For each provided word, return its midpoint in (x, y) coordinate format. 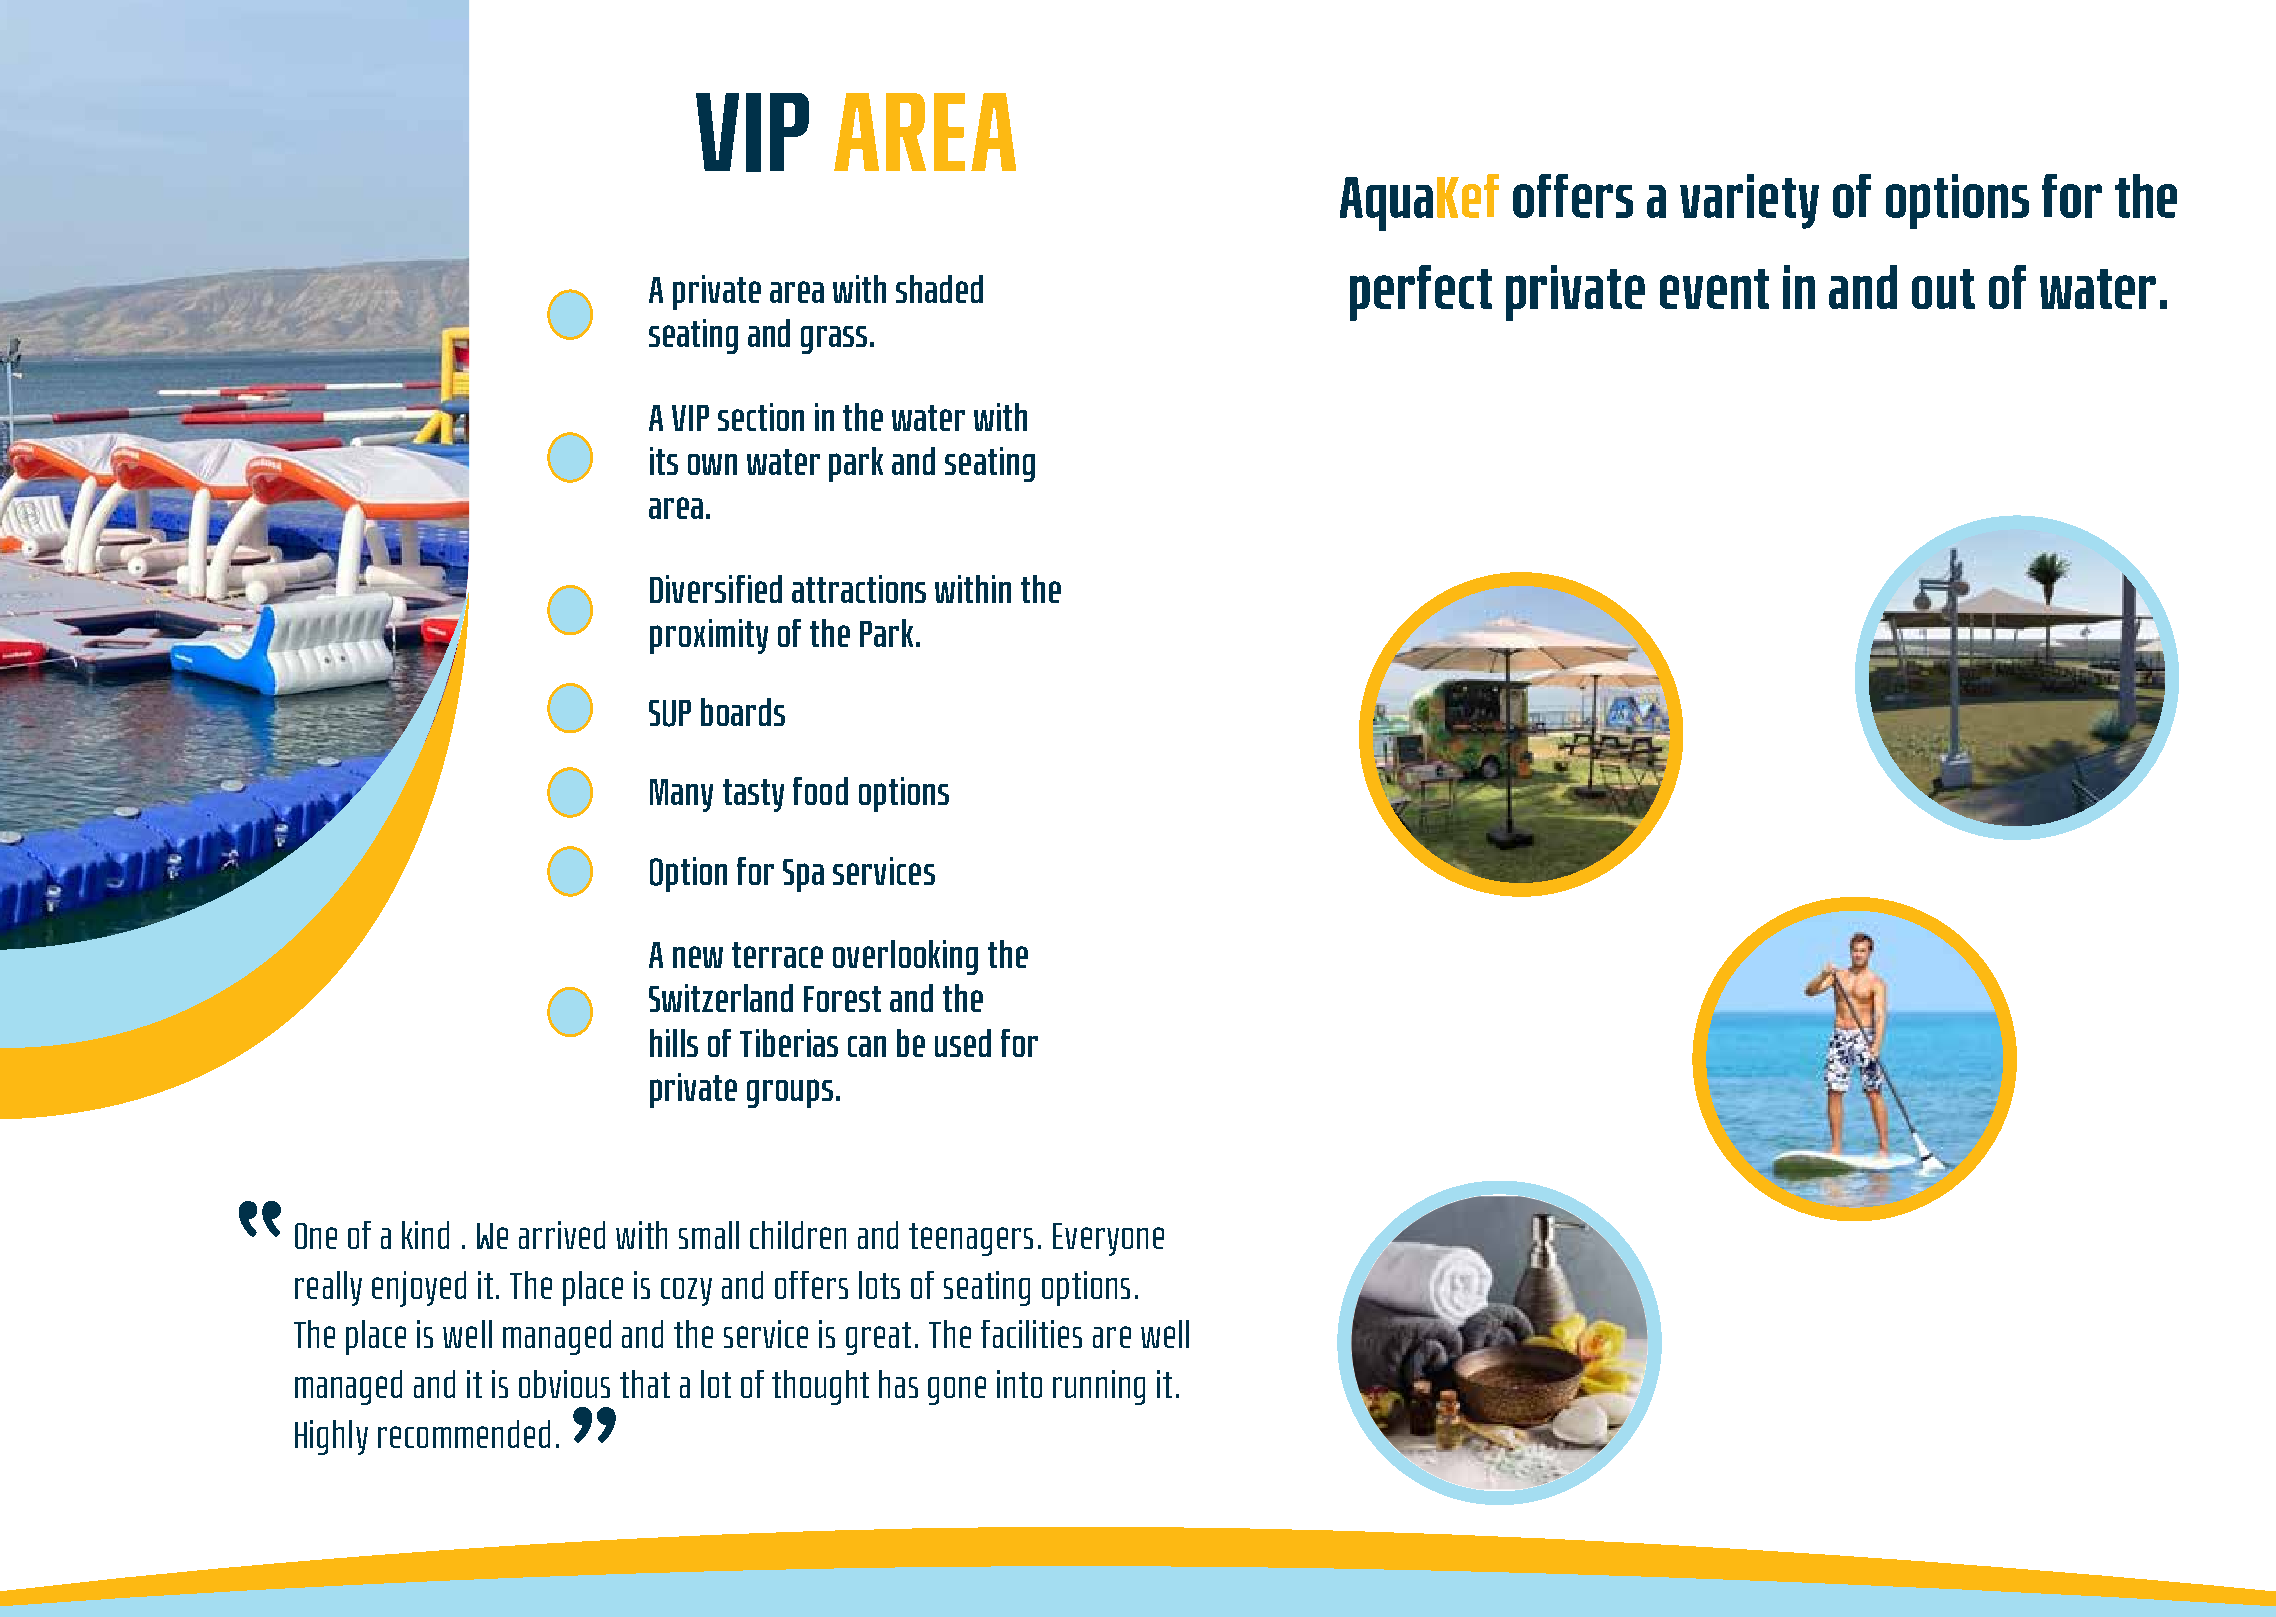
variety (1749, 201)
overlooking (905, 957)
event (1714, 289)
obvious (564, 1384)
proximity (709, 636)
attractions (859, 589)
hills (674, 1043)
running (1099, 1387)
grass (834, 340)
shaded (939, 289)
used (963, 1043)
